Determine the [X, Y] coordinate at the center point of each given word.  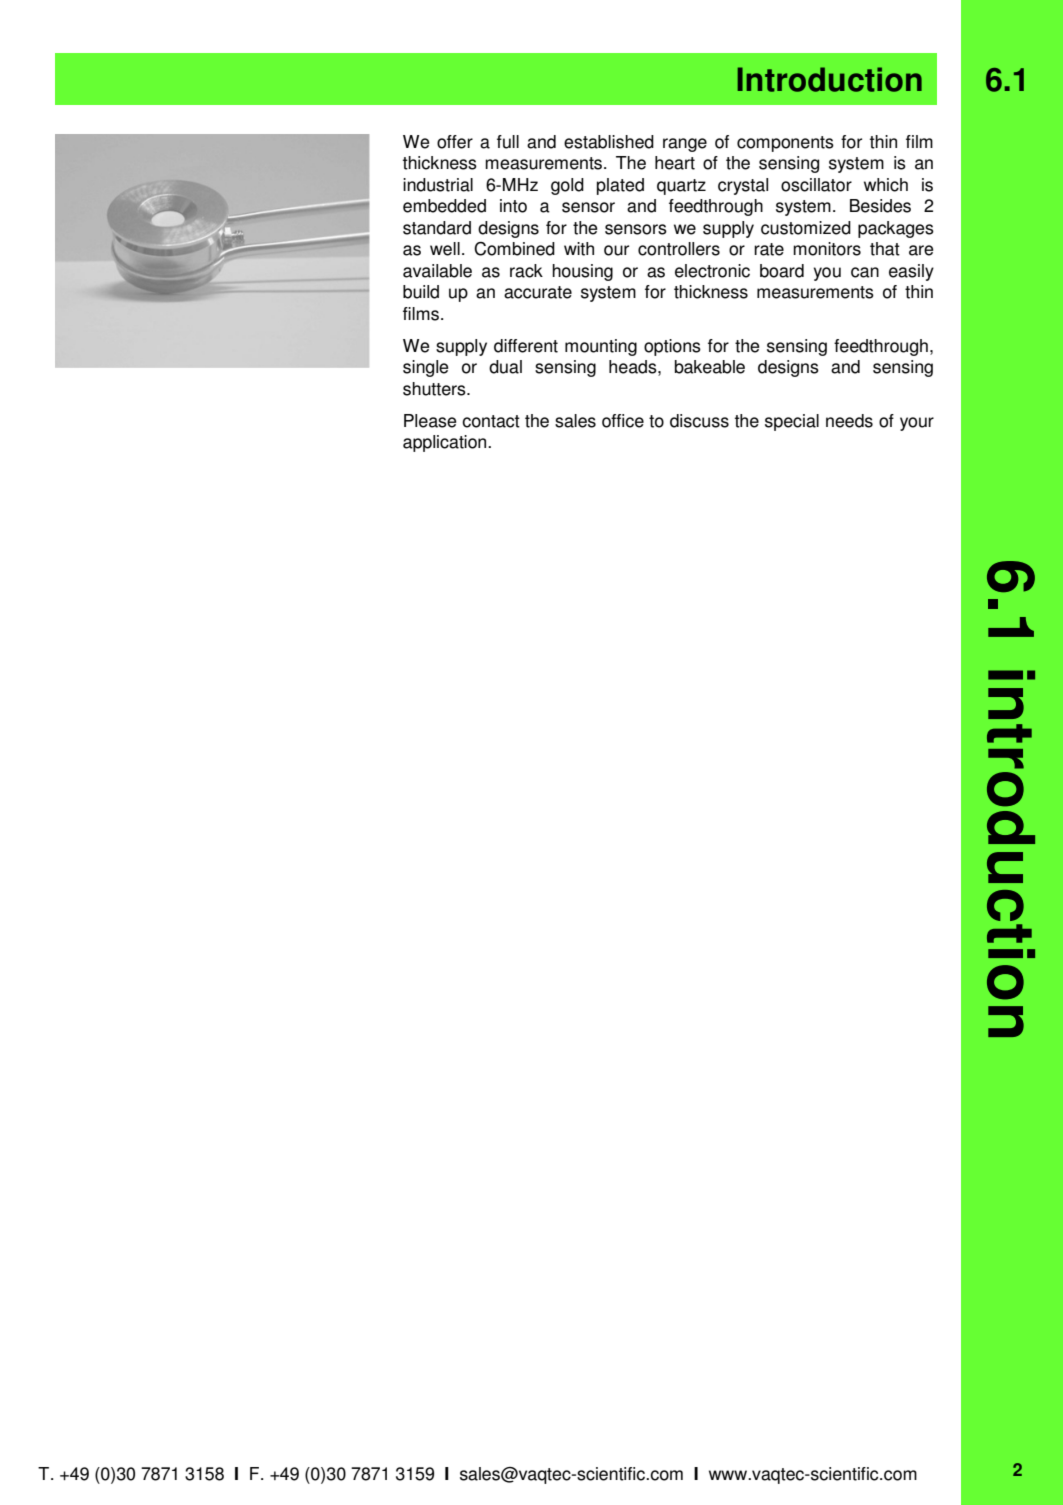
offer [455, 142]
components [785, 144]
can [865, 272]
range [685, 145]
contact [491, 421]
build [421, 292]
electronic [712, 271]
